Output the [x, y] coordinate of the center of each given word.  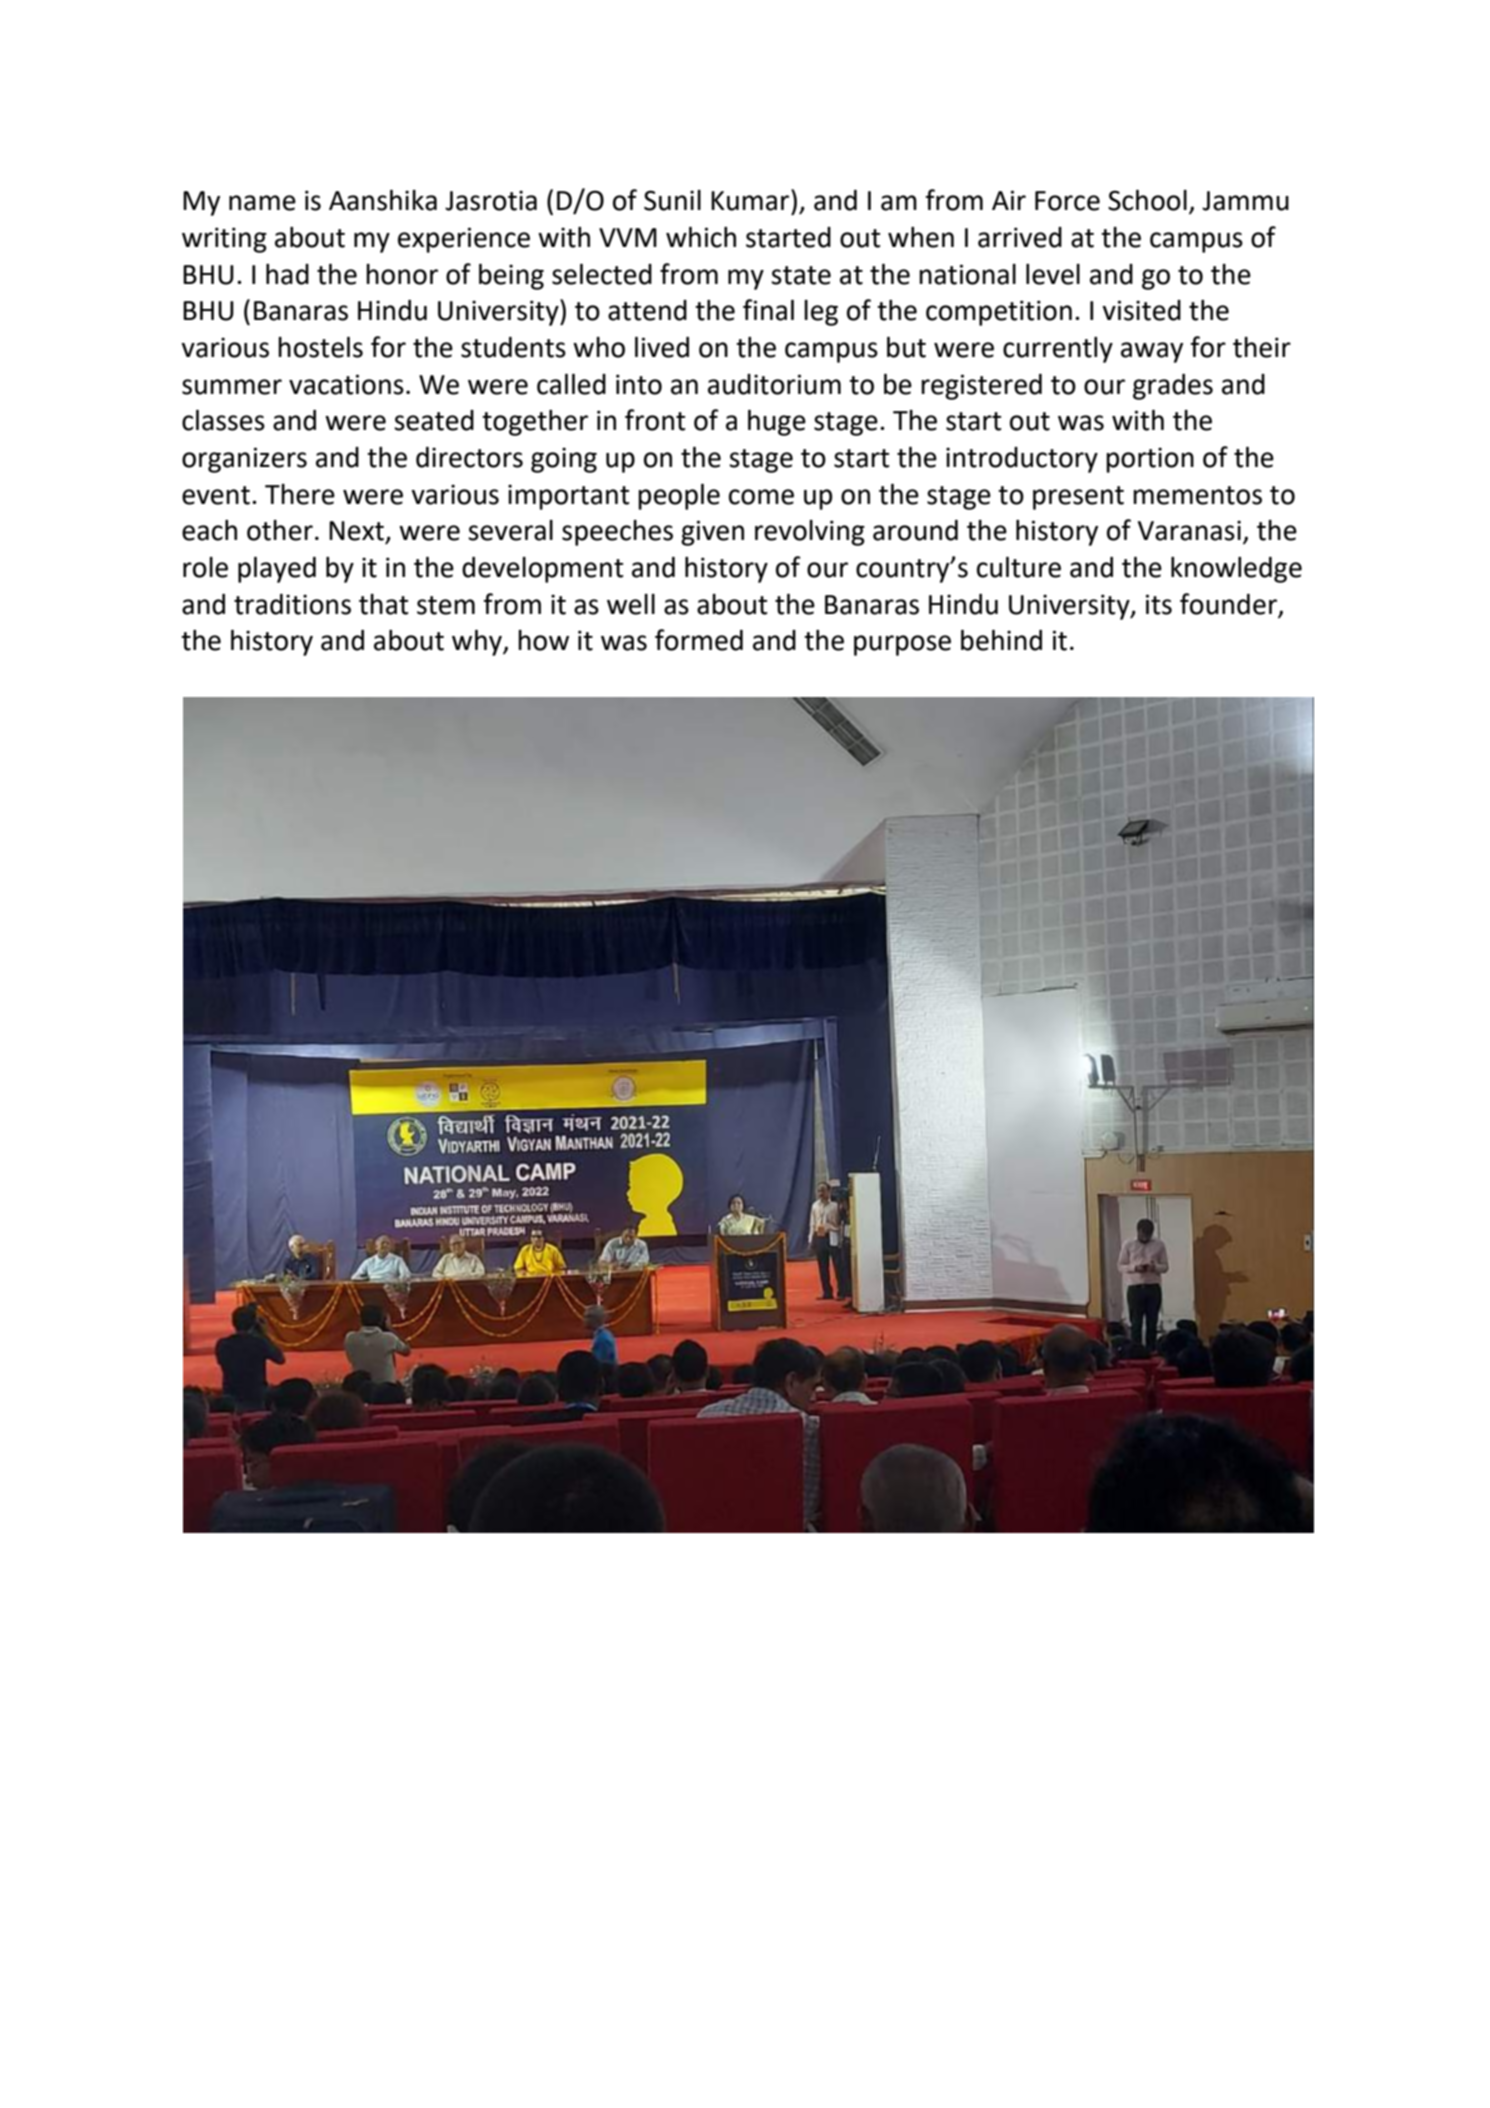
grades [1173, 387]
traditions [292, 604]
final [768, 310]
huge [777, 422]
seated [434, 420]
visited [1141, 310]
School [1147, 200]
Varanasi [1189, 530]
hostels [320, 347]
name [262, 203]
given [712, 533]
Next [356, 531]
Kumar [751, 200]
